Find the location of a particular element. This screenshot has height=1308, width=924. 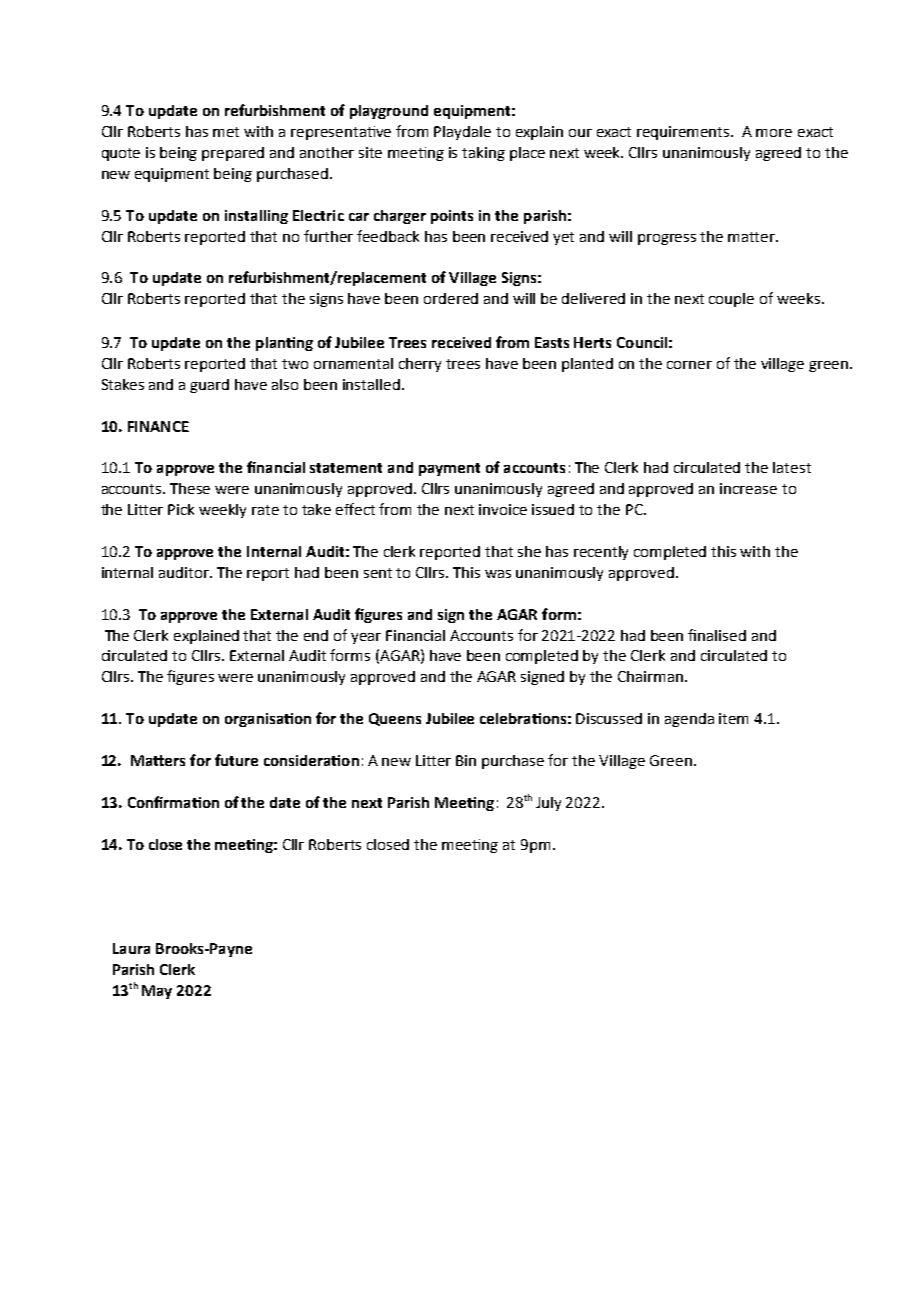

increase is located at coordinates (748, 488).
